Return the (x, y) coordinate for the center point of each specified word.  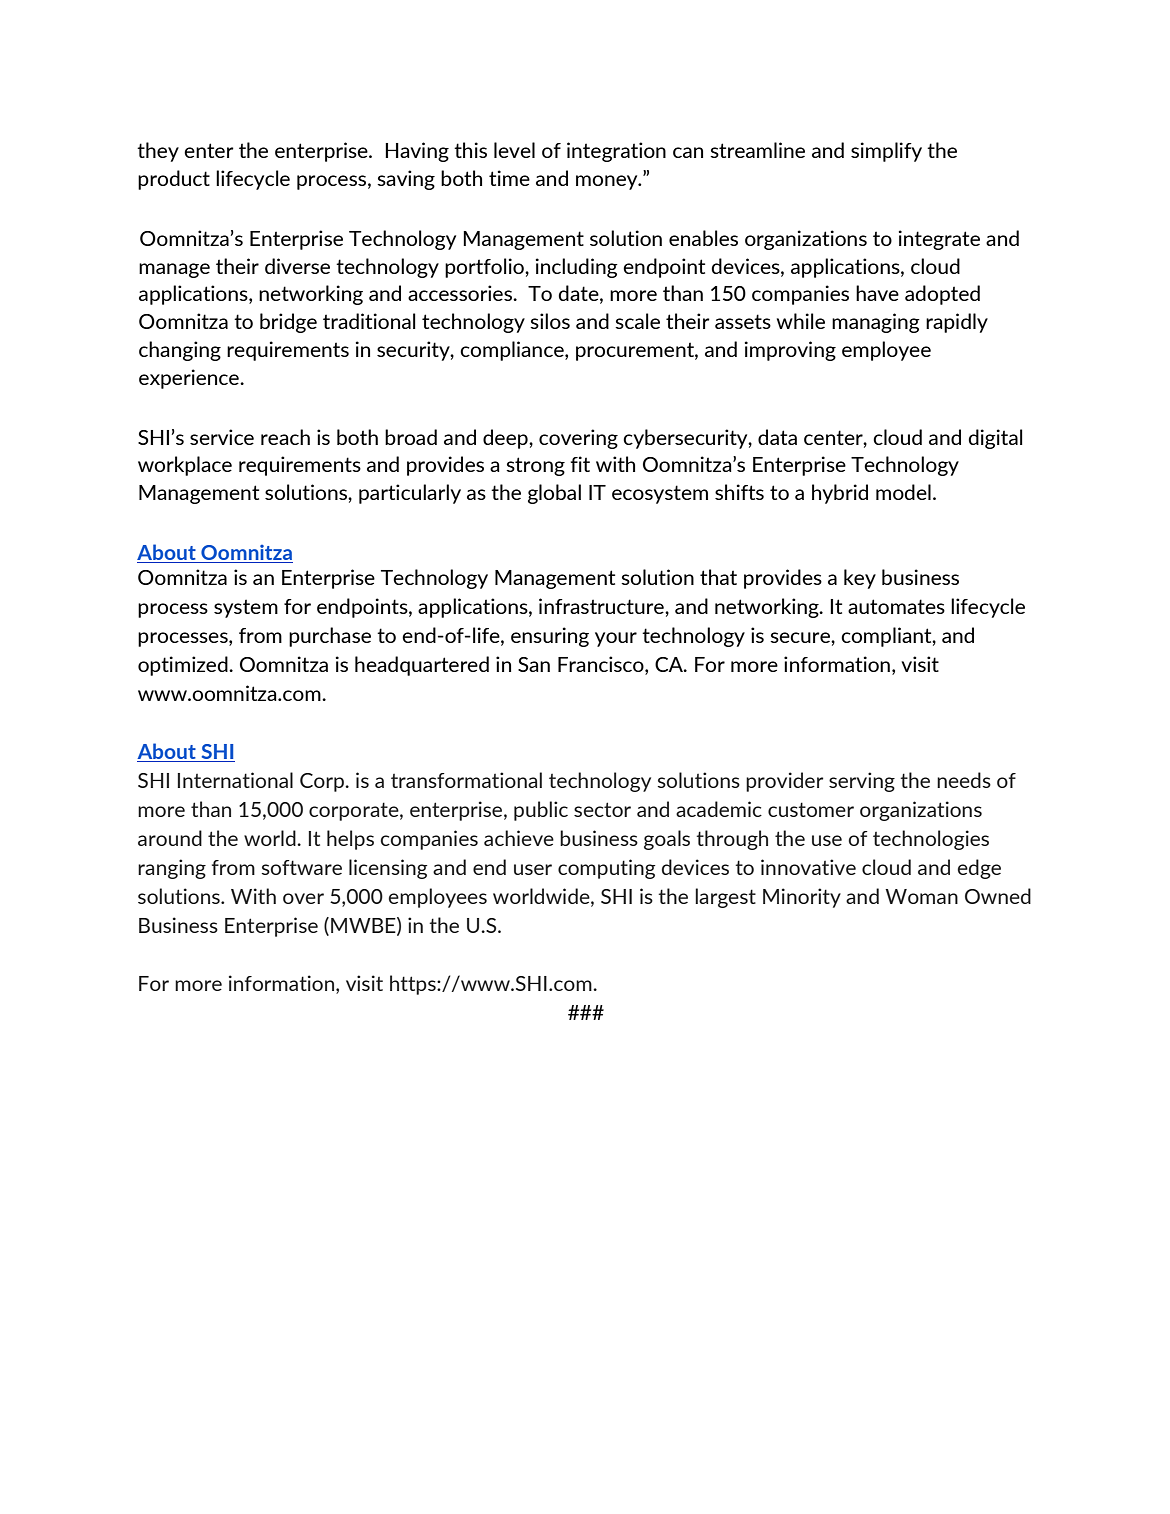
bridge (288, 323)
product (174, 180)
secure (801, 637)
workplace (185, 466)
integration (616, 152)
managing (876, 323)
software (302, 867)
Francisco (602, 665)
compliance (513, 351)
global (554, 494)
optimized (184, 666)
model (903, 492)
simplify (886, 152)
